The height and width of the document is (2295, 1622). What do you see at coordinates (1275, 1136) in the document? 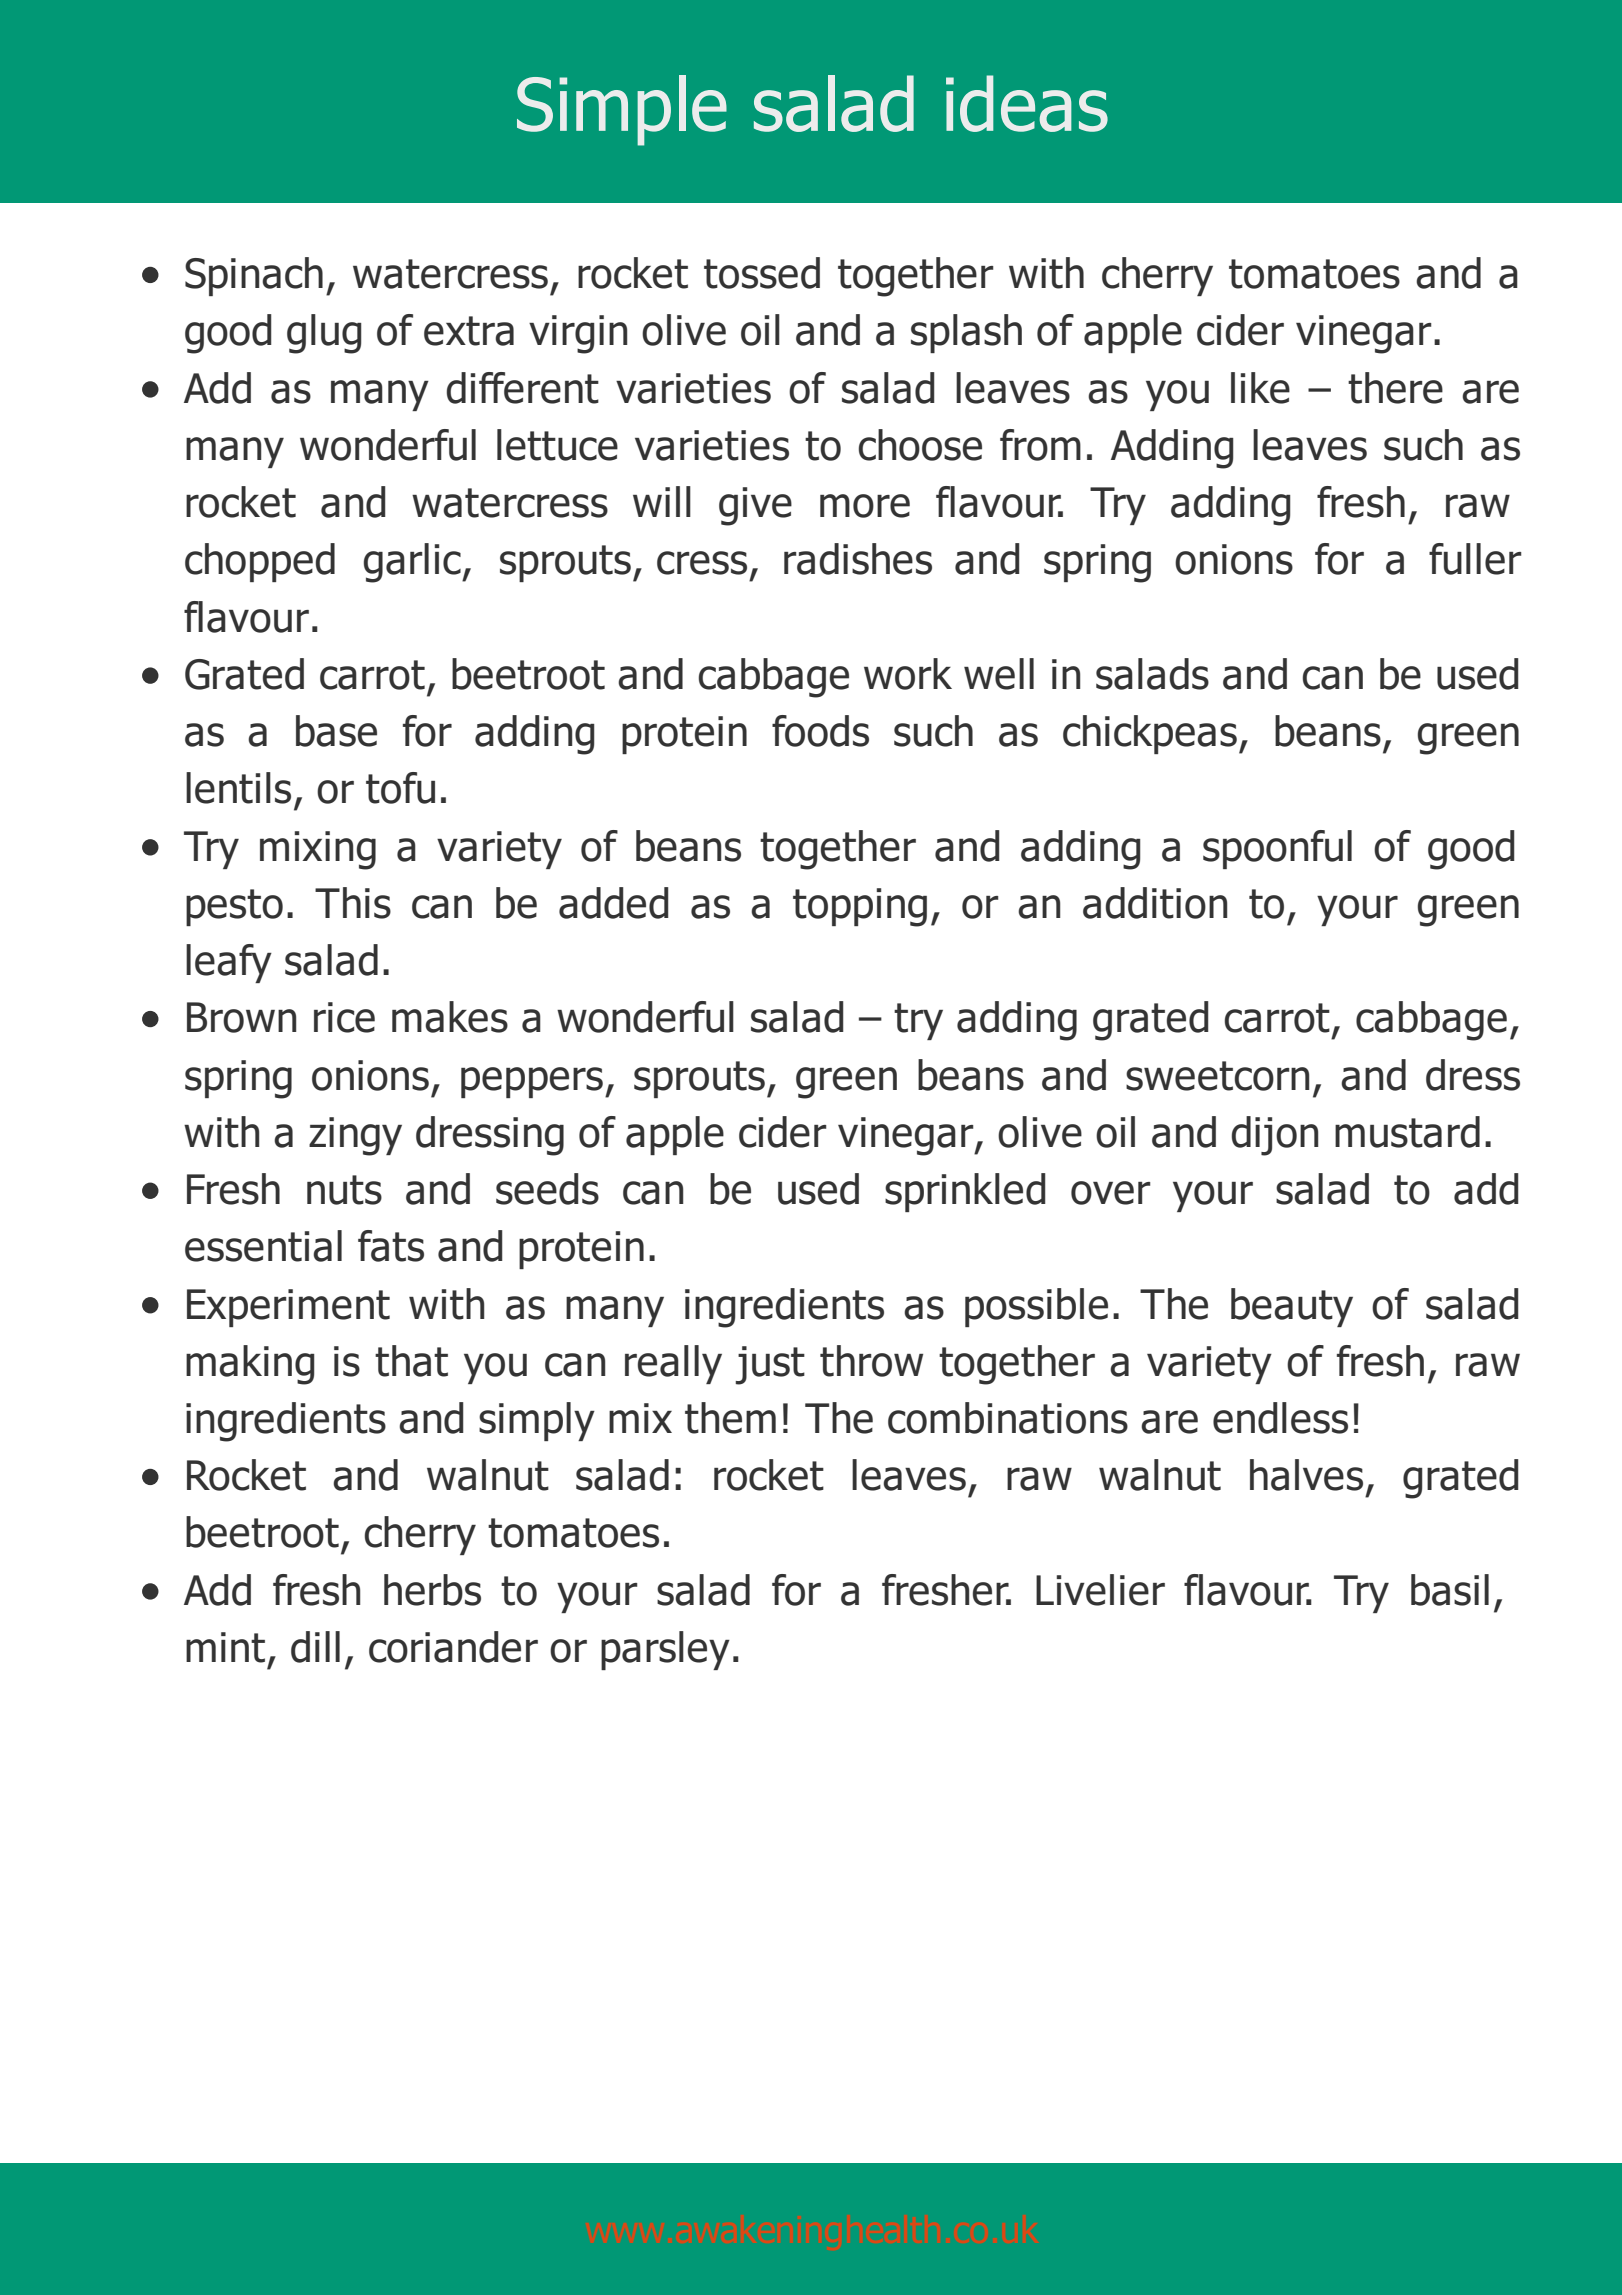
I see `dijon` at bounding box center [1275, 1136].
